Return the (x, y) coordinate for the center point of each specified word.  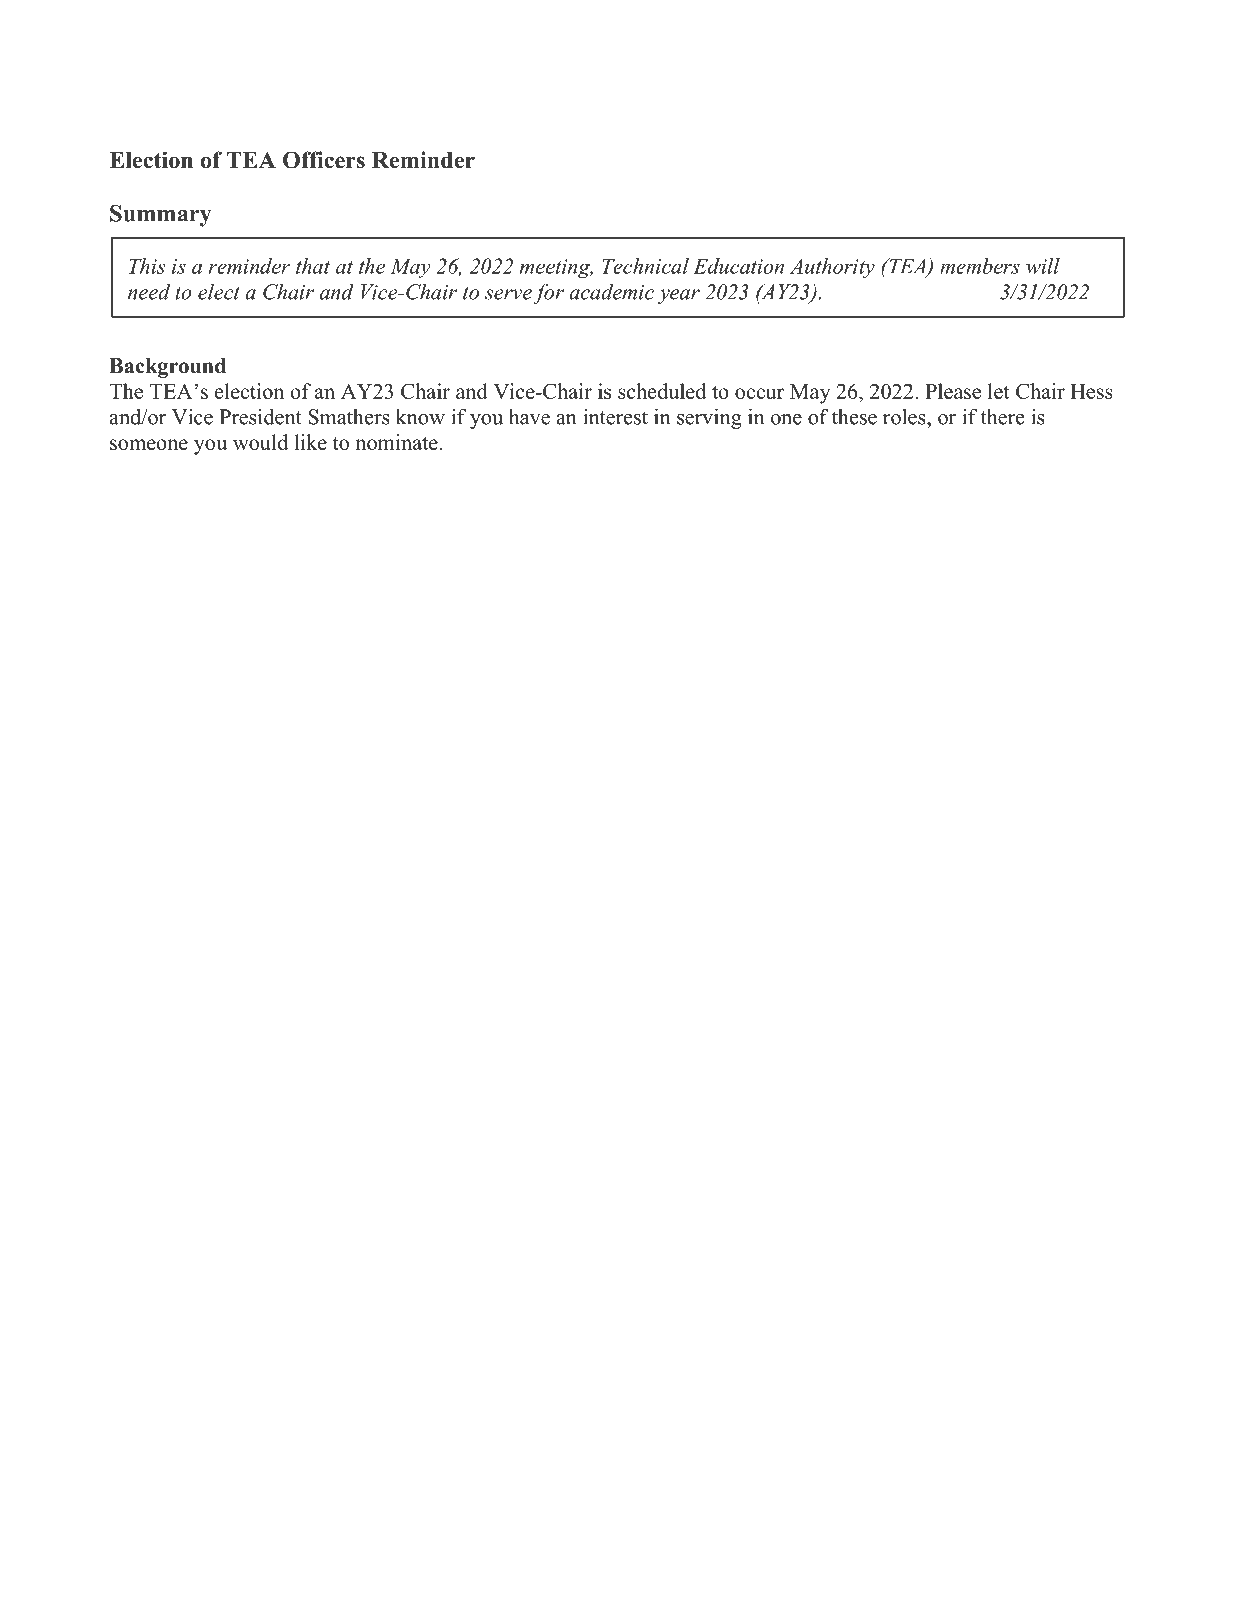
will (1043, 266)
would (260, 442)
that (313, 266)
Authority (832, 268)
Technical (645, 266)
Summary (161, 216)
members (980, 266)
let (998, 391)
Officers (324, 160)
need (149, 292)
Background (167, 368)
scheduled (662, 391)
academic (611, 292)
